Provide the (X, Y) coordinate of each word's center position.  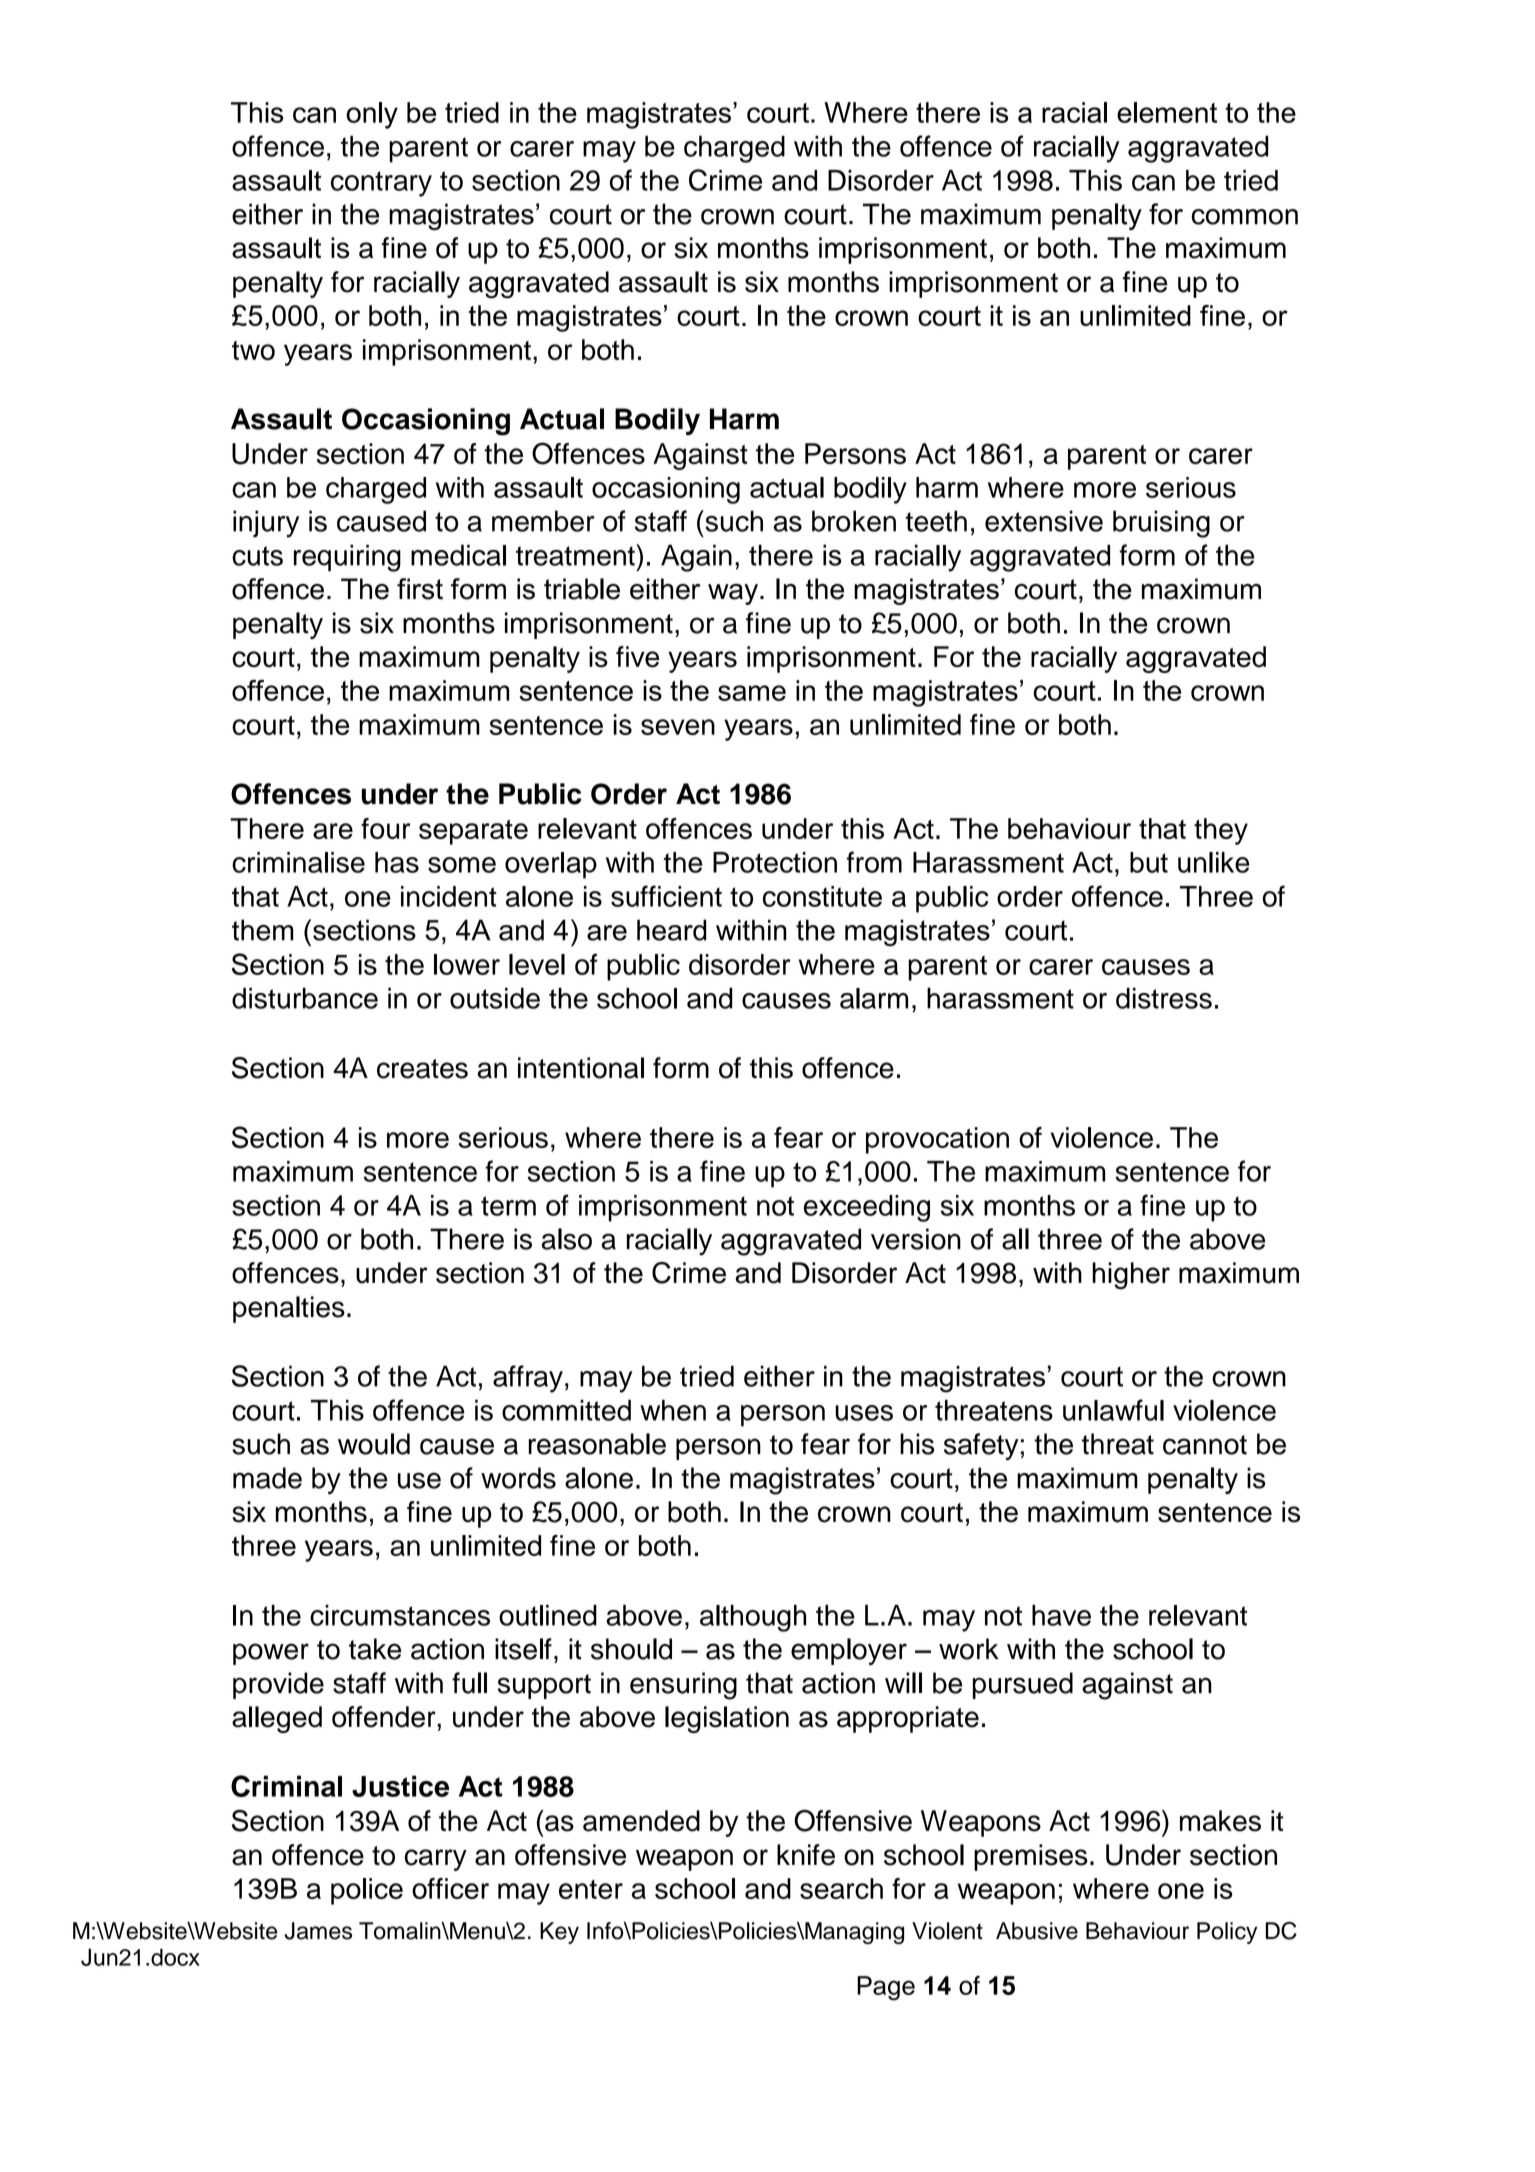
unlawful (1113, 1410)
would (374, 1444)
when (673, 1410)
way (734, 594)
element (1167, 112)
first (420, 589)
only (372, 115)
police (367, 1891)
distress (1164, 998)
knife (806, 1855)
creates (422, 1069)
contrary (381, 184)
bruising (1161, 524)
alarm (874, 998)
